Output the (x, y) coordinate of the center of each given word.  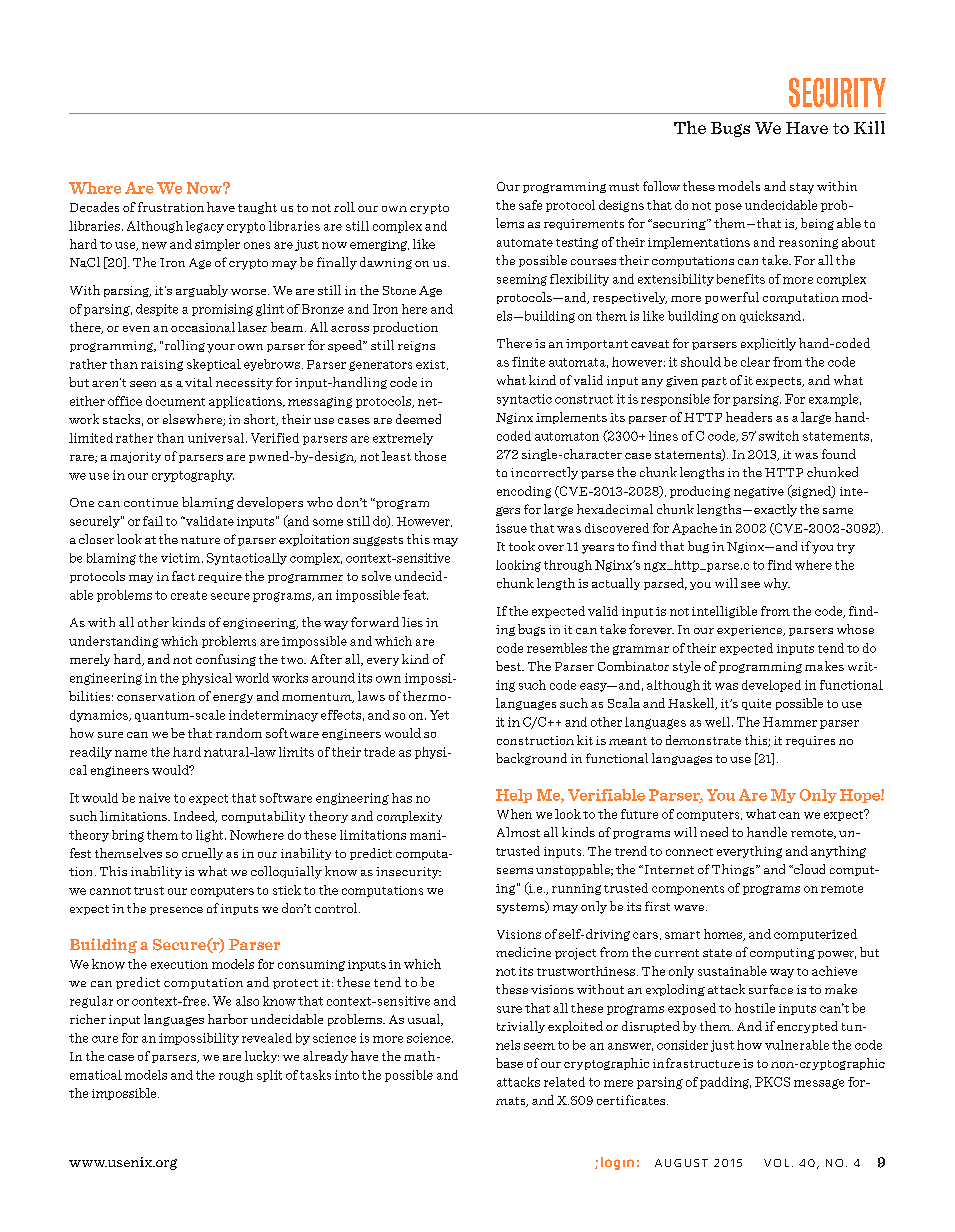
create (189, 595)
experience (751, 630)
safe (530, 205)
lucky (262, 1057)
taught (257, 208)
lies (412, 622)
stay (802, 188)
